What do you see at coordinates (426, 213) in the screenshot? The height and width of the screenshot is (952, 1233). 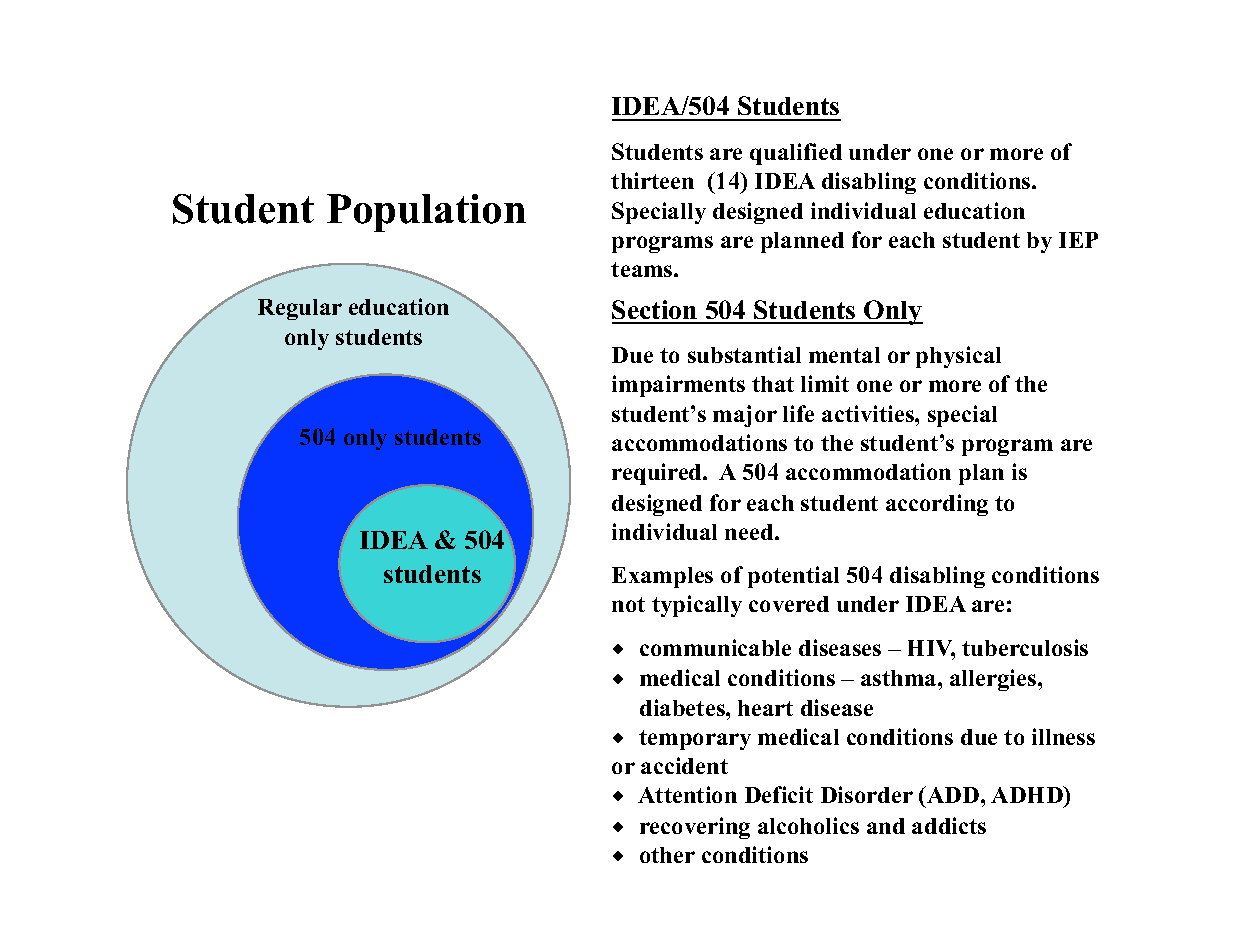 I see `Population` at bounding box center [426, 213].
